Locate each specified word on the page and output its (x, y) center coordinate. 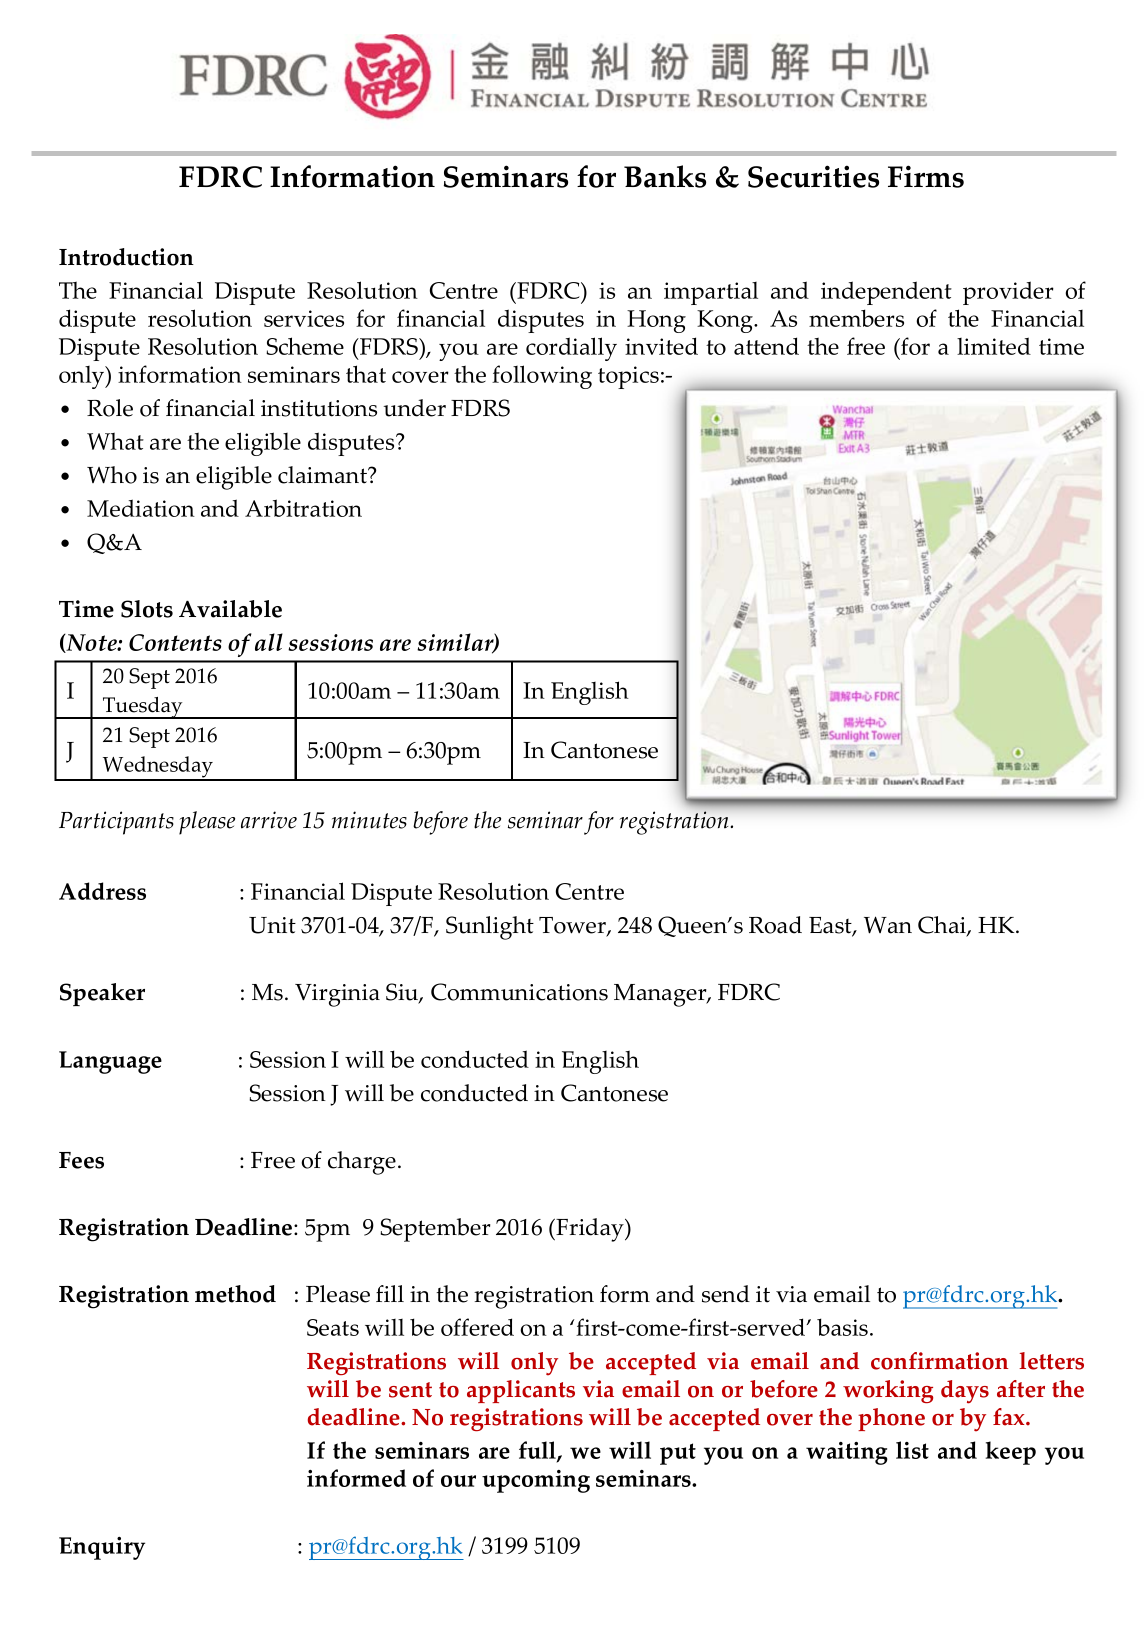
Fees (81, 1160)
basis (844, 1327)
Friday (590, 1230)
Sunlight (490, 928)
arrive (269, 820)
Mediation (141, 508)
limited (994, 346)
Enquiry (102, 1548)
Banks (665, 176)
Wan (888, 925)
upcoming (536, 1481)
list (912, 1450)
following (542, 377)
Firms (926, 176)
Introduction (126, 257)
